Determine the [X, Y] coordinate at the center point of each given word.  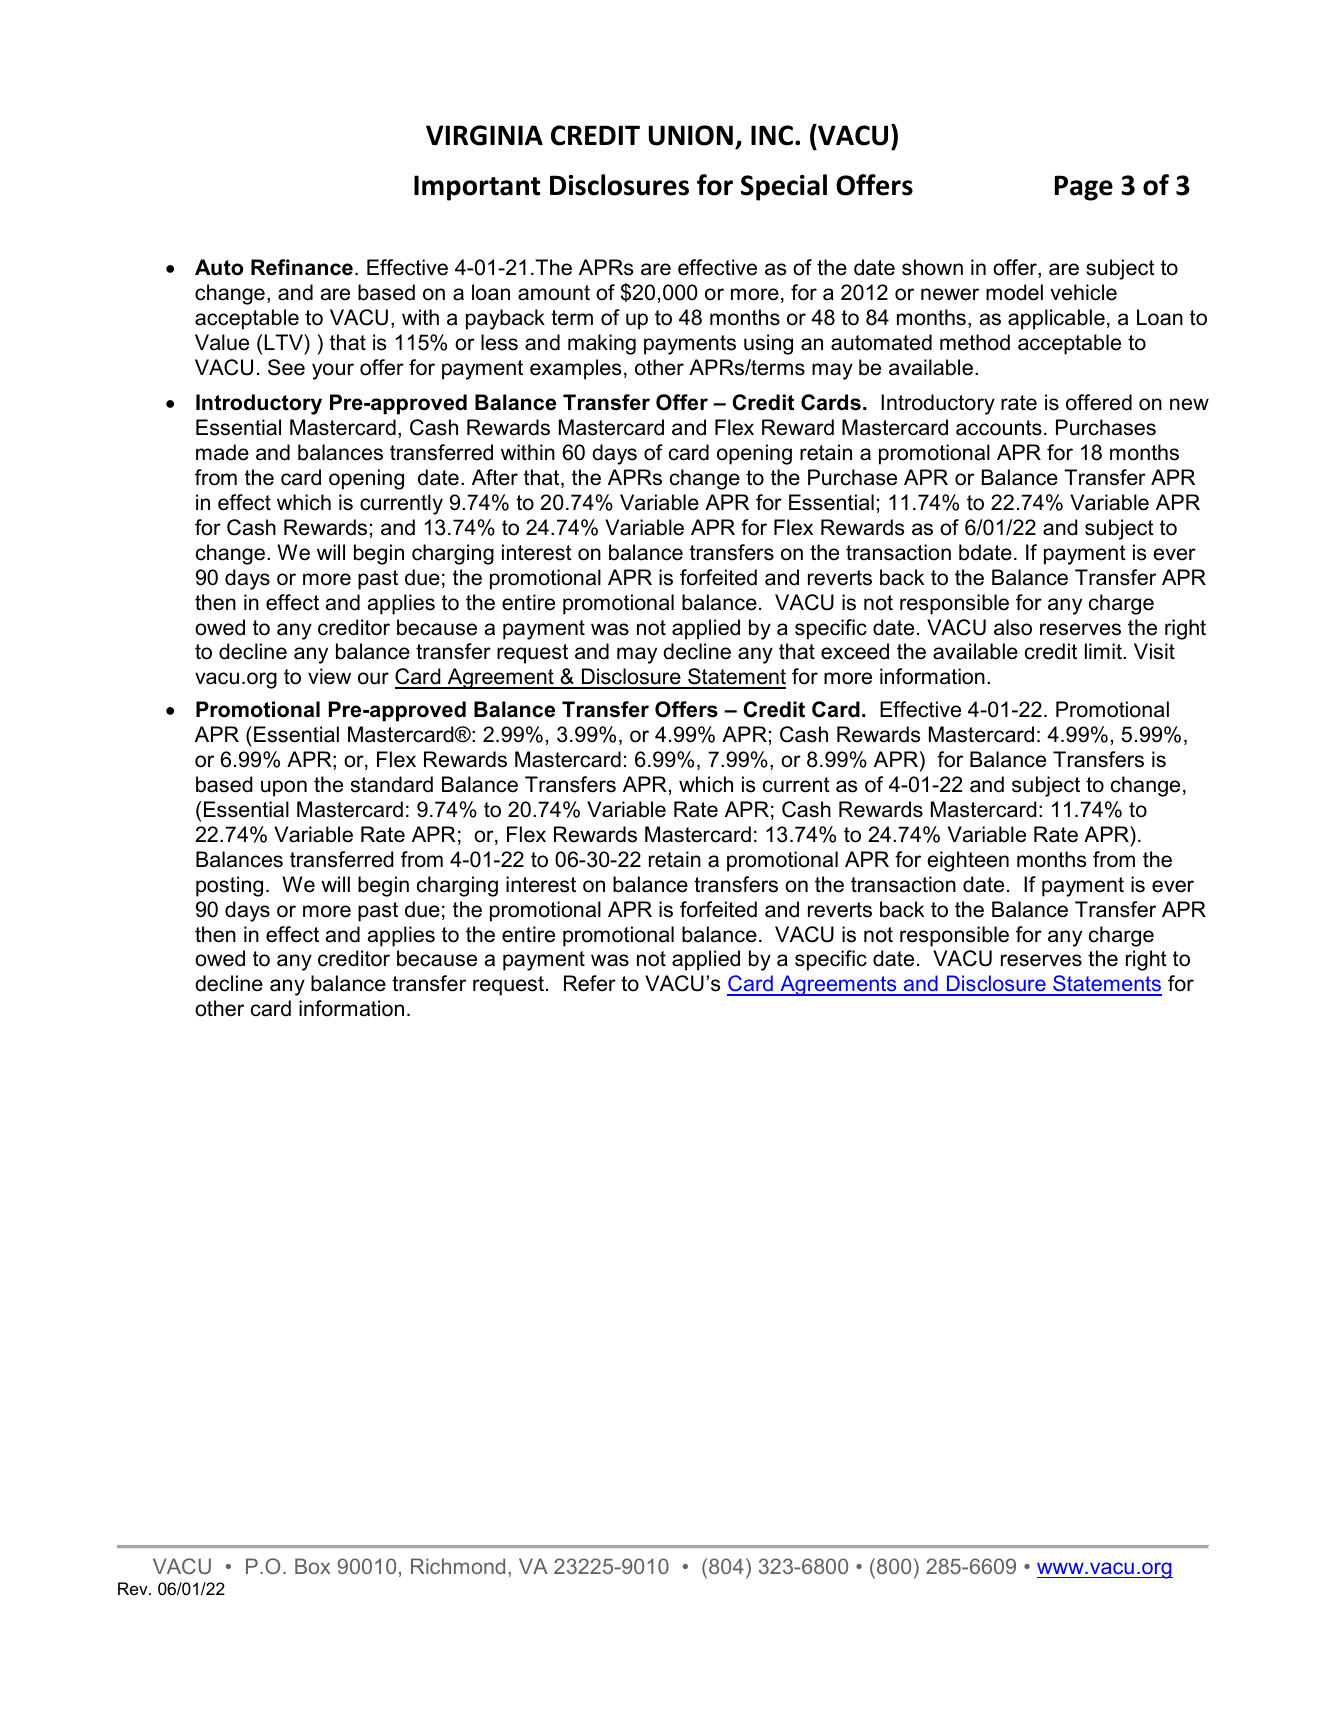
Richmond [458, 1566]
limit [1104, 651]
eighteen [968, 861]
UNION [691, 135]
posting [229, 886]
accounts [999, 428]
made [222, 452]
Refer [590, 983]
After [495, 477]
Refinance [302, 267]
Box [312, 1566]
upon [284, 788]
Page [1084, 188]
